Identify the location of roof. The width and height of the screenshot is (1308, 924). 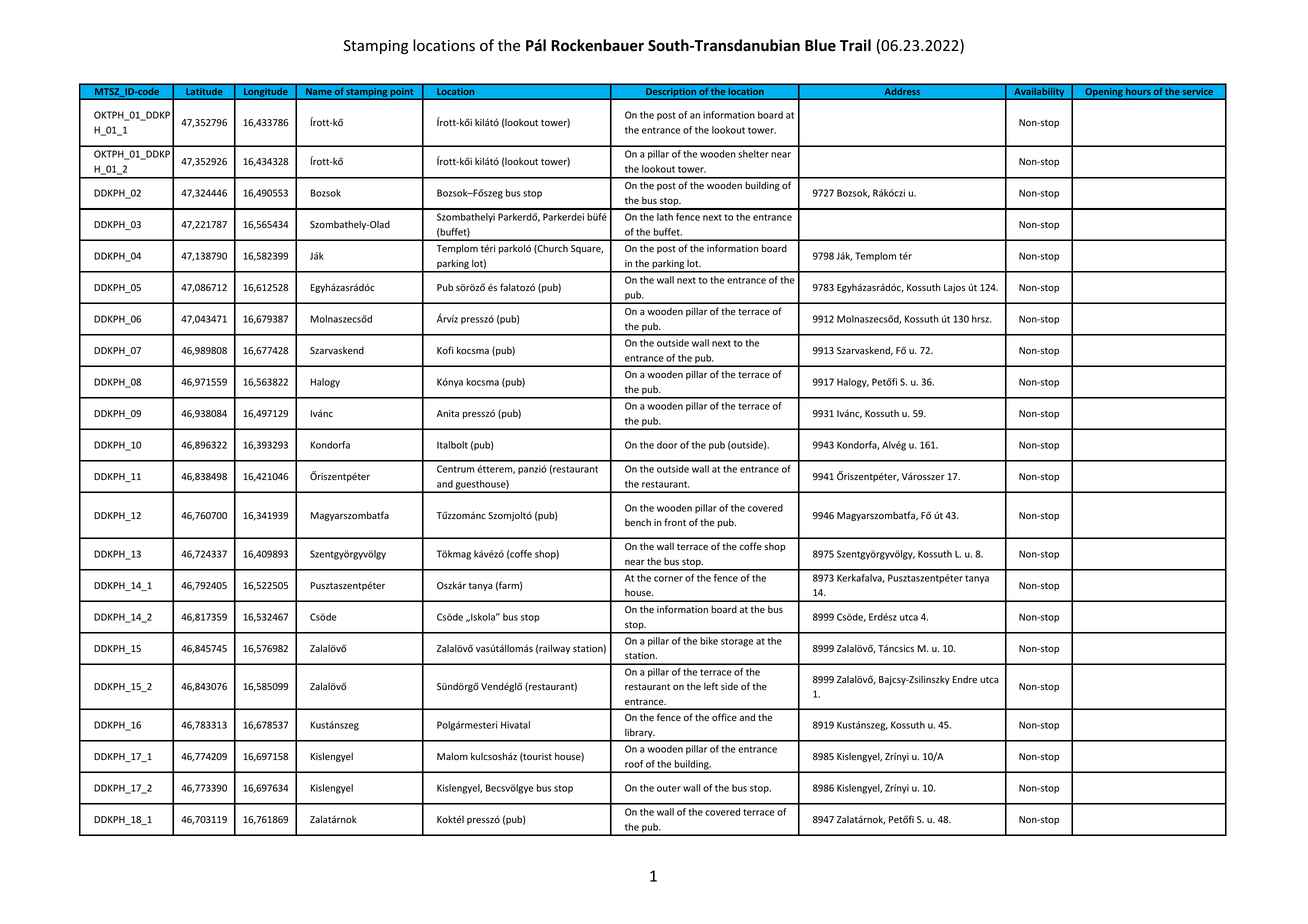
(634, 764).
